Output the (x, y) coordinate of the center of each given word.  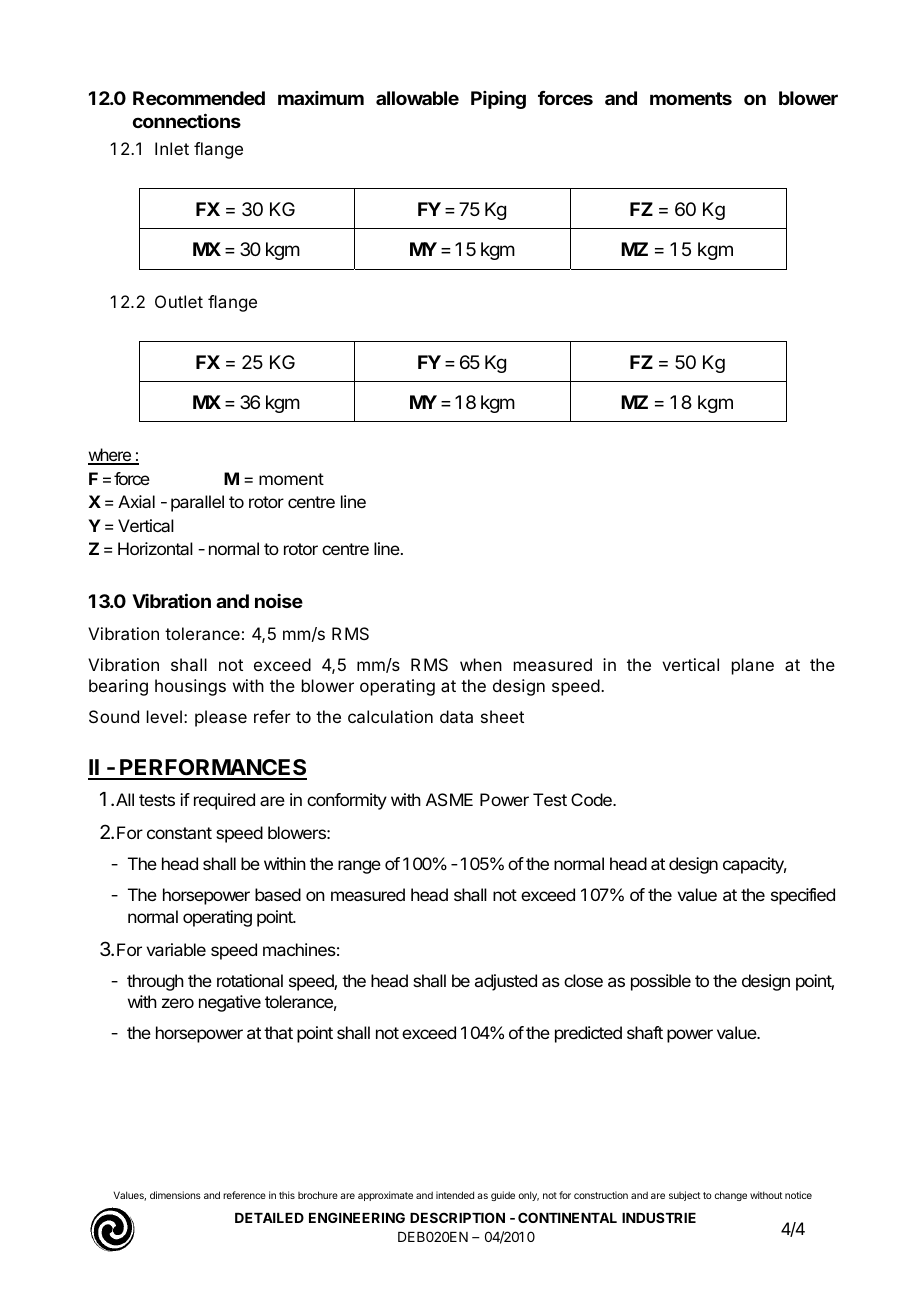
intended (455, 1195)
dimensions (175, 1195)
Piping (498, 100)
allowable (417, 98)
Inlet (172, 148)
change (731, 1196)
